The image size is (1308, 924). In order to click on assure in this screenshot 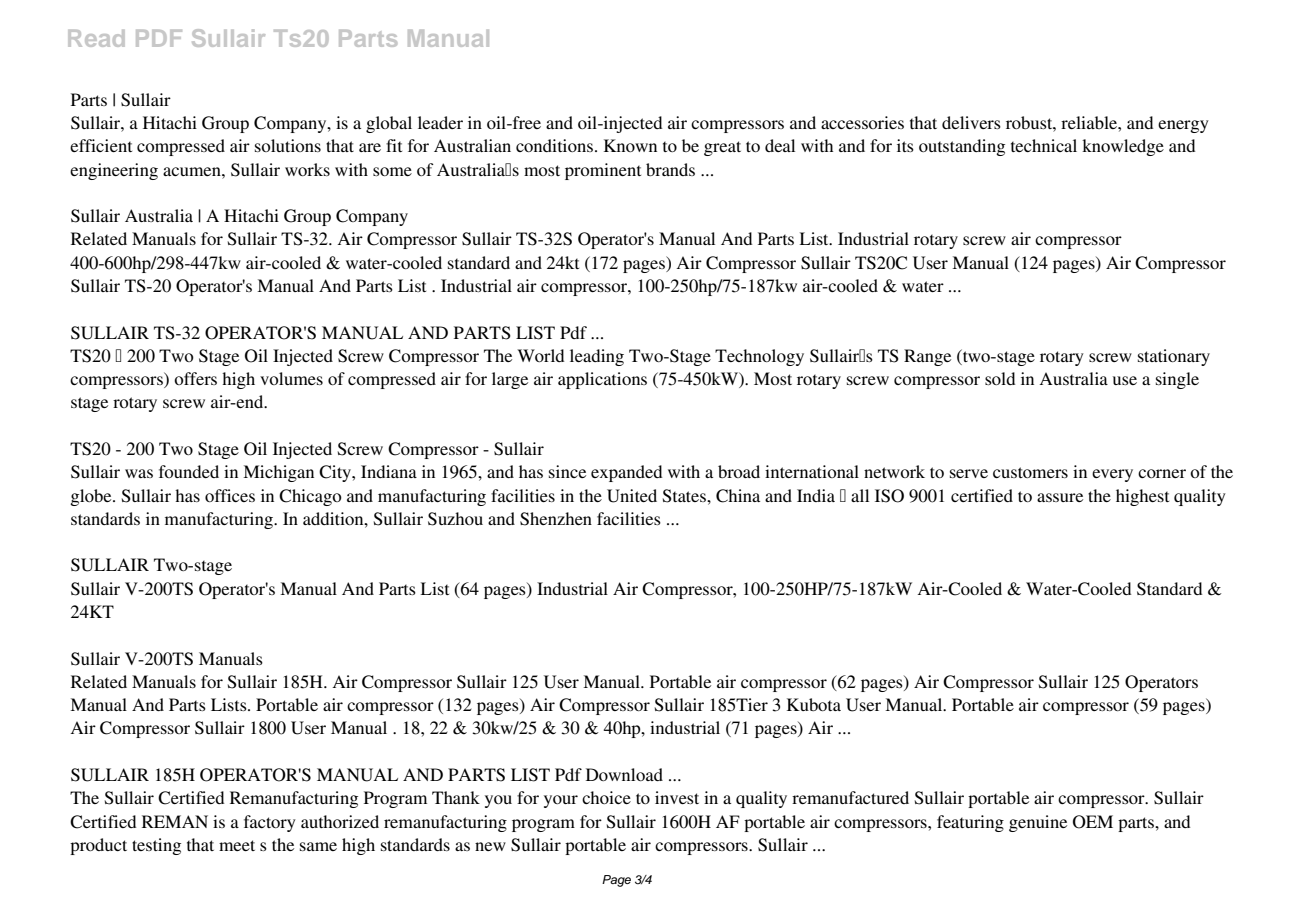, I will do `click(1060, 497)`.
